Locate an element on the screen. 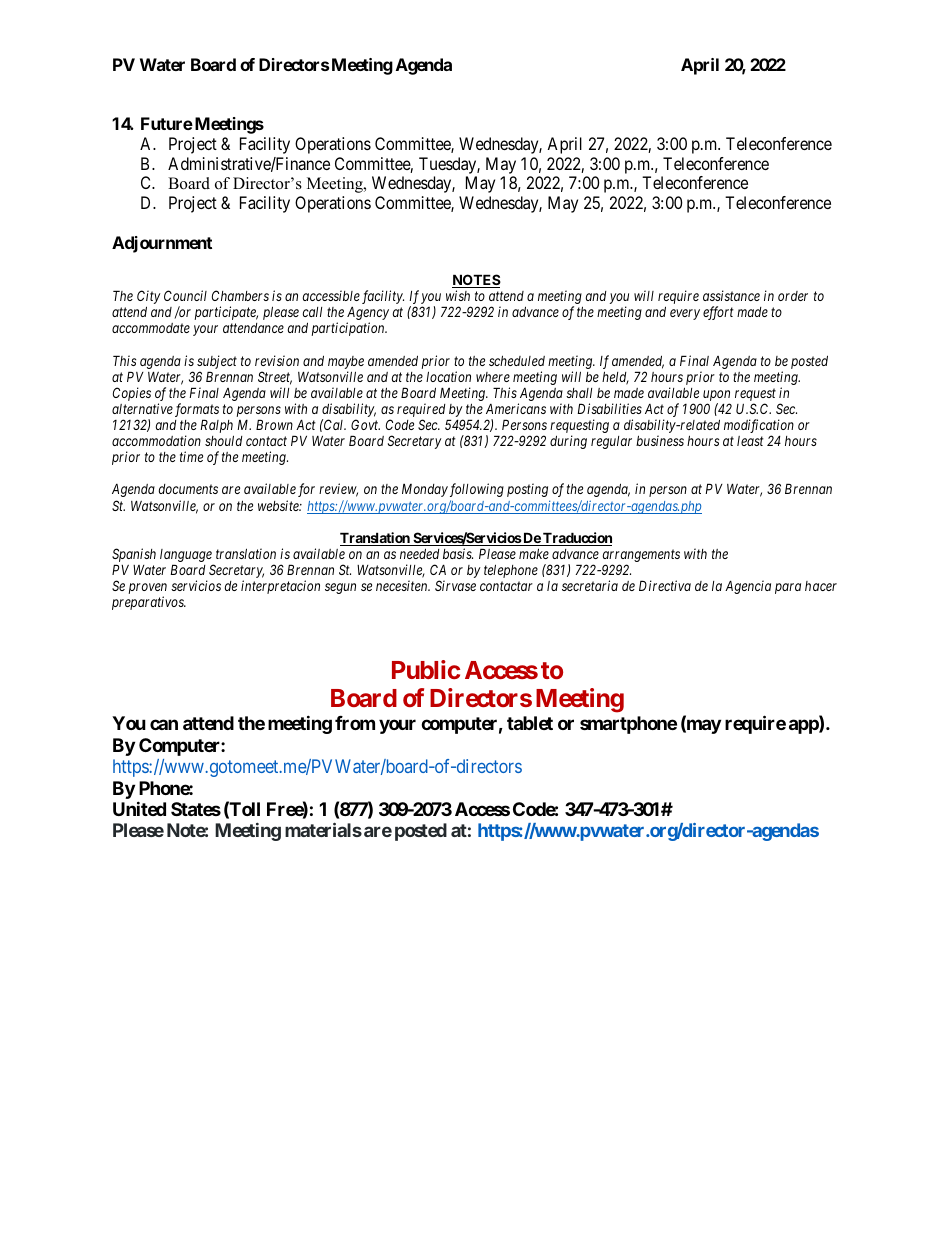 The width and height of the screenshot is (952, 1233). United is located at coordinates (139, 808).
